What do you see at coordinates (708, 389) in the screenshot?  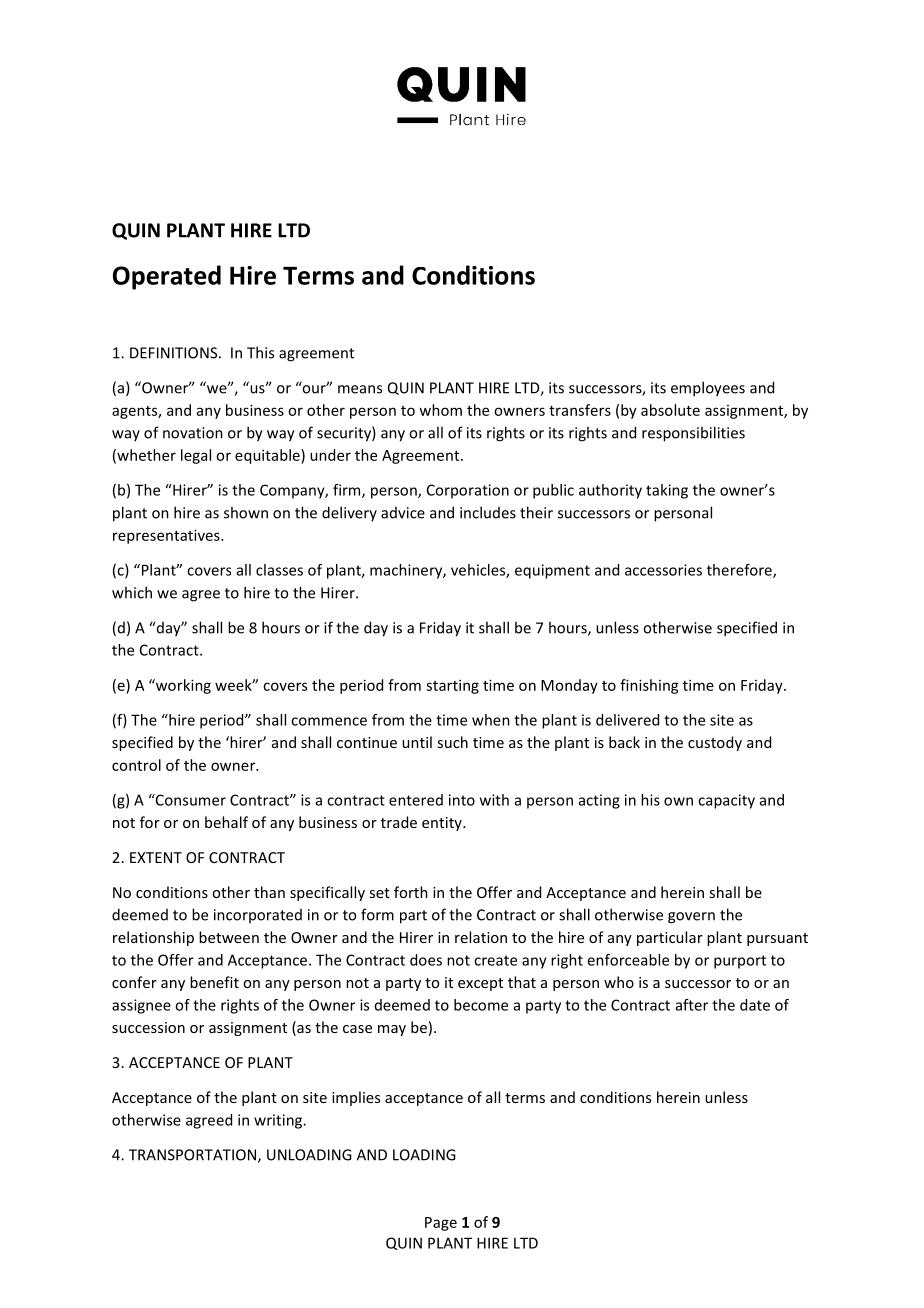 I see `employees` at bounding box center [708, 389].
